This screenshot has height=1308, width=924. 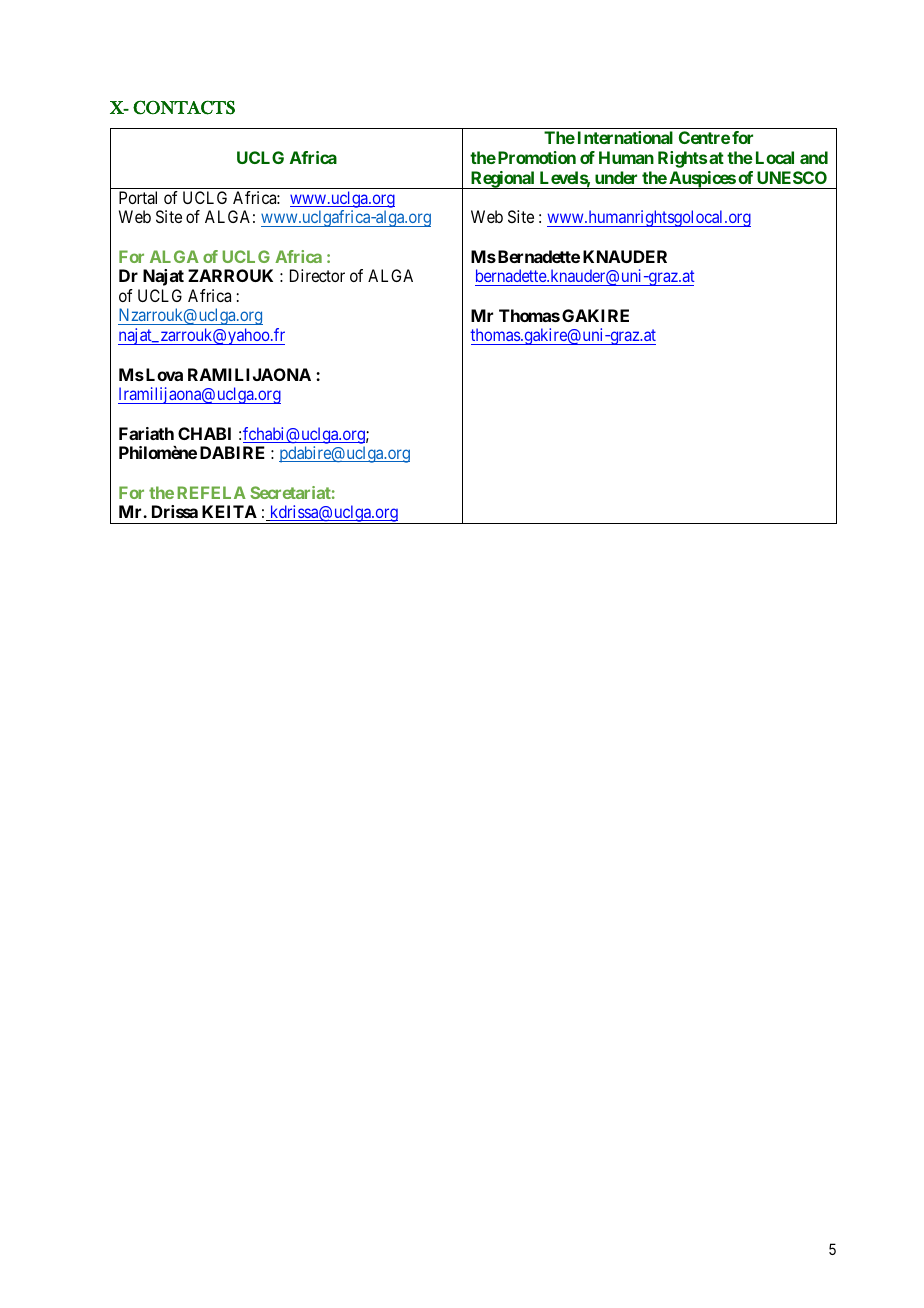 What do you see at coordinates (317, 275) in the screenshot?
I see `Director` at bounding box center [317, 275].
